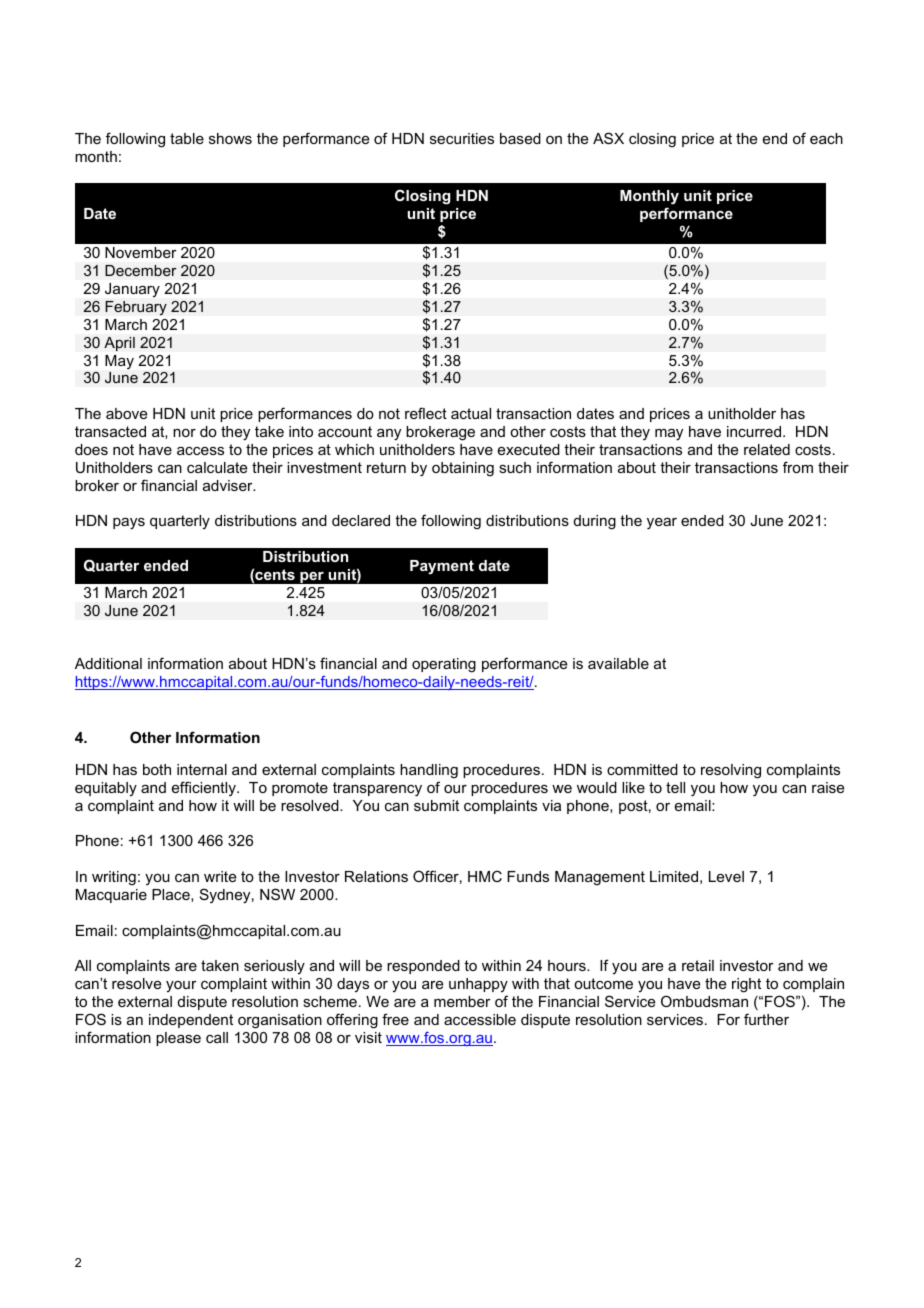  What do you see at coordinates (191, 1021) in the image?
I see `independent` at bounding box center [191, 1021].
